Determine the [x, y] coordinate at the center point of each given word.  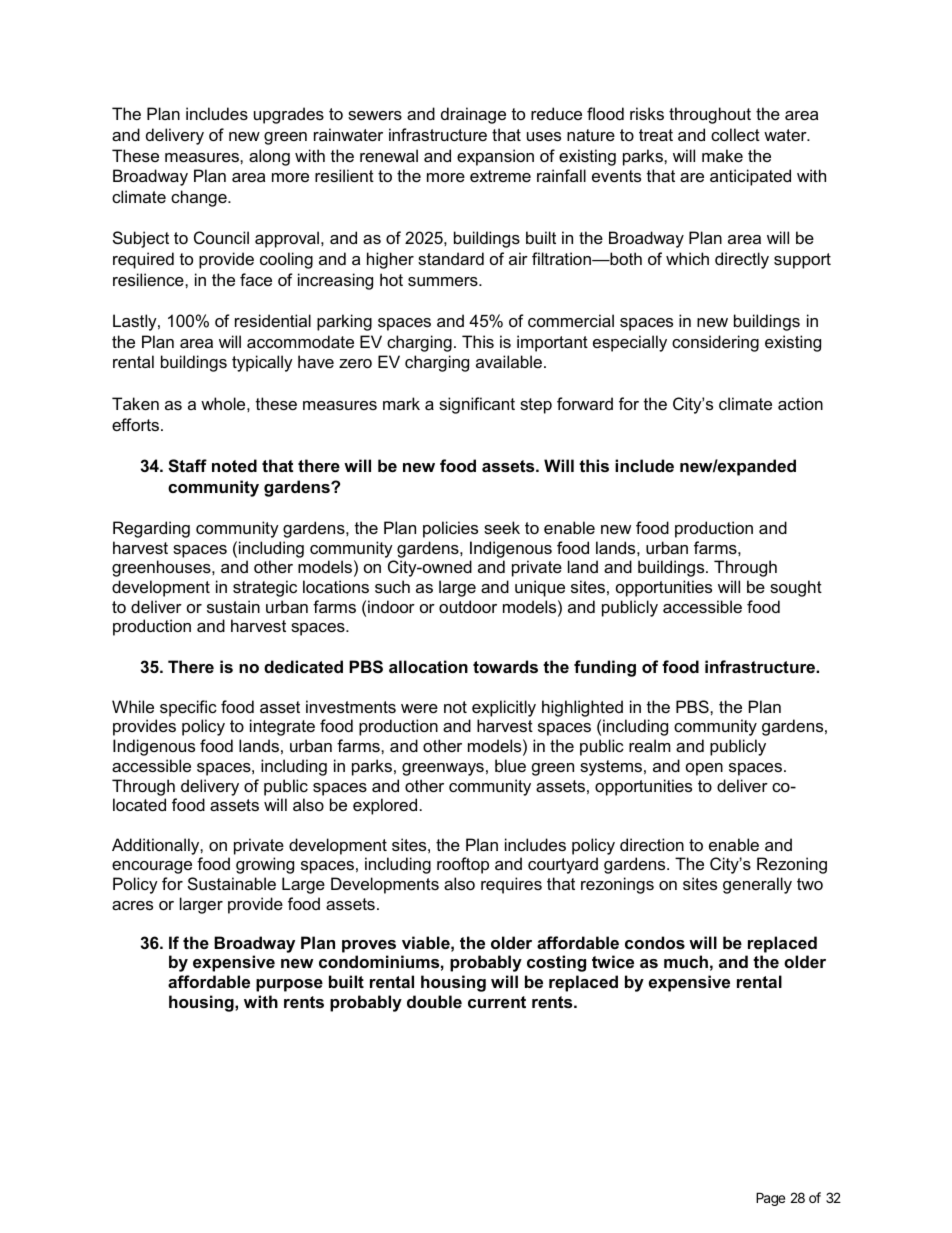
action [800, 403]
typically [262, 363]
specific [188, 708]
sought [796, 588]
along [269, 157]
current [497, 1002]
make [722, 155]
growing [265, 865]
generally [757, 885]
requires [511, 885]
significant [477, 405]
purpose [289, 985]
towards [505, 666]
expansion [495, 157]
